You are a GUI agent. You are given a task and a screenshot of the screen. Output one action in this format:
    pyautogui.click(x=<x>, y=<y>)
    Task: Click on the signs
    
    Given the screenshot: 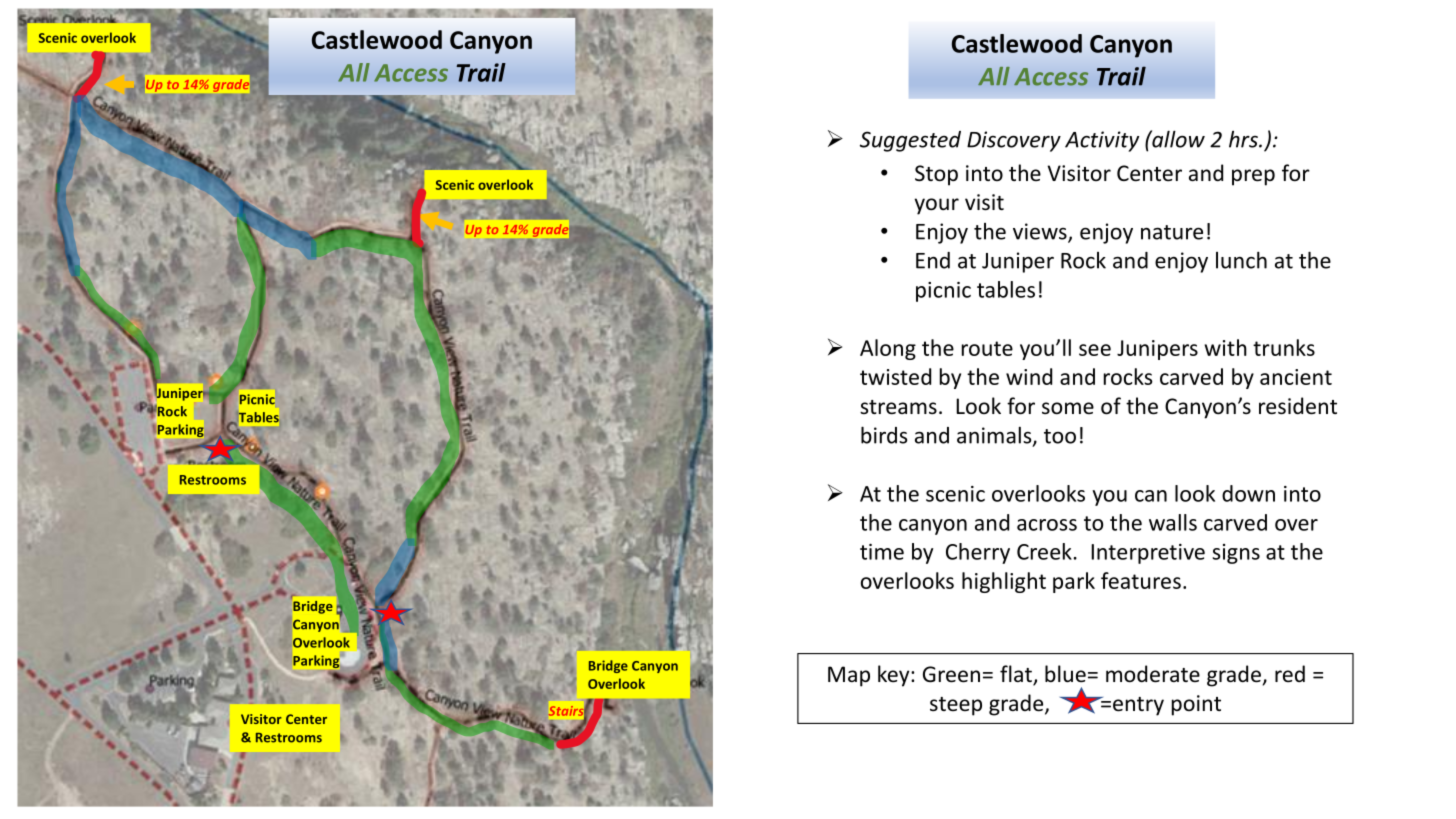 What is the action you would take?
    pyautogui.click(x=1236, y=554)
